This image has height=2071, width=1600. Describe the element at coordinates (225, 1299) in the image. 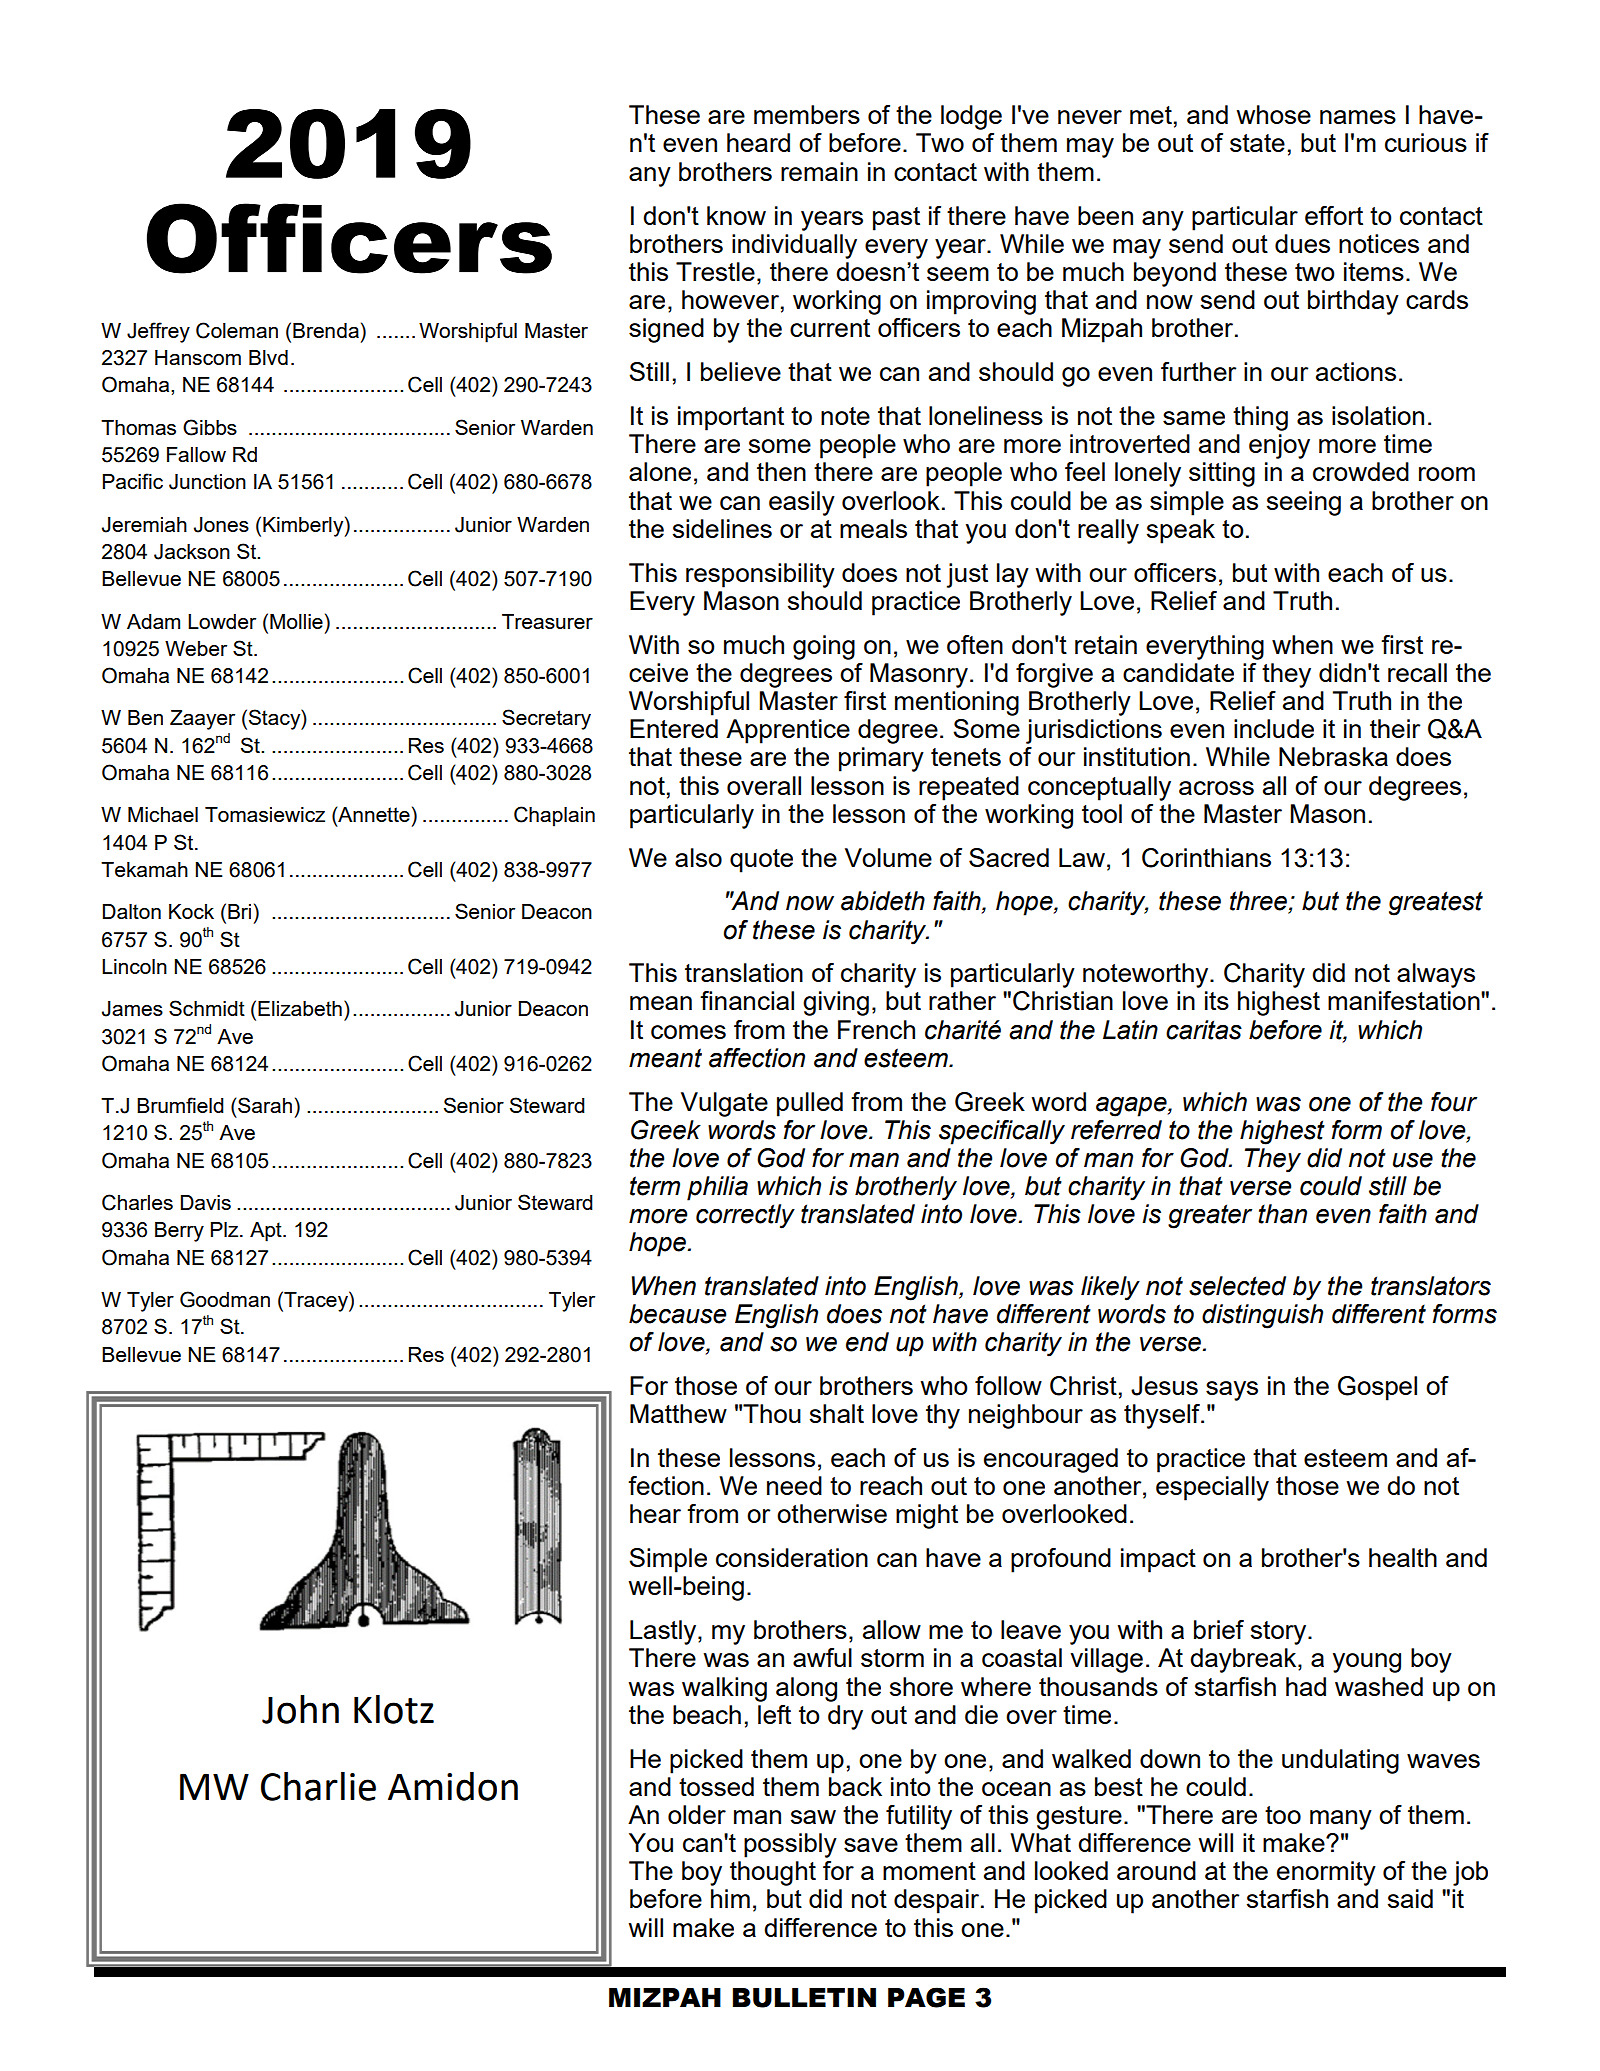

I see `Goodman` at that location.
